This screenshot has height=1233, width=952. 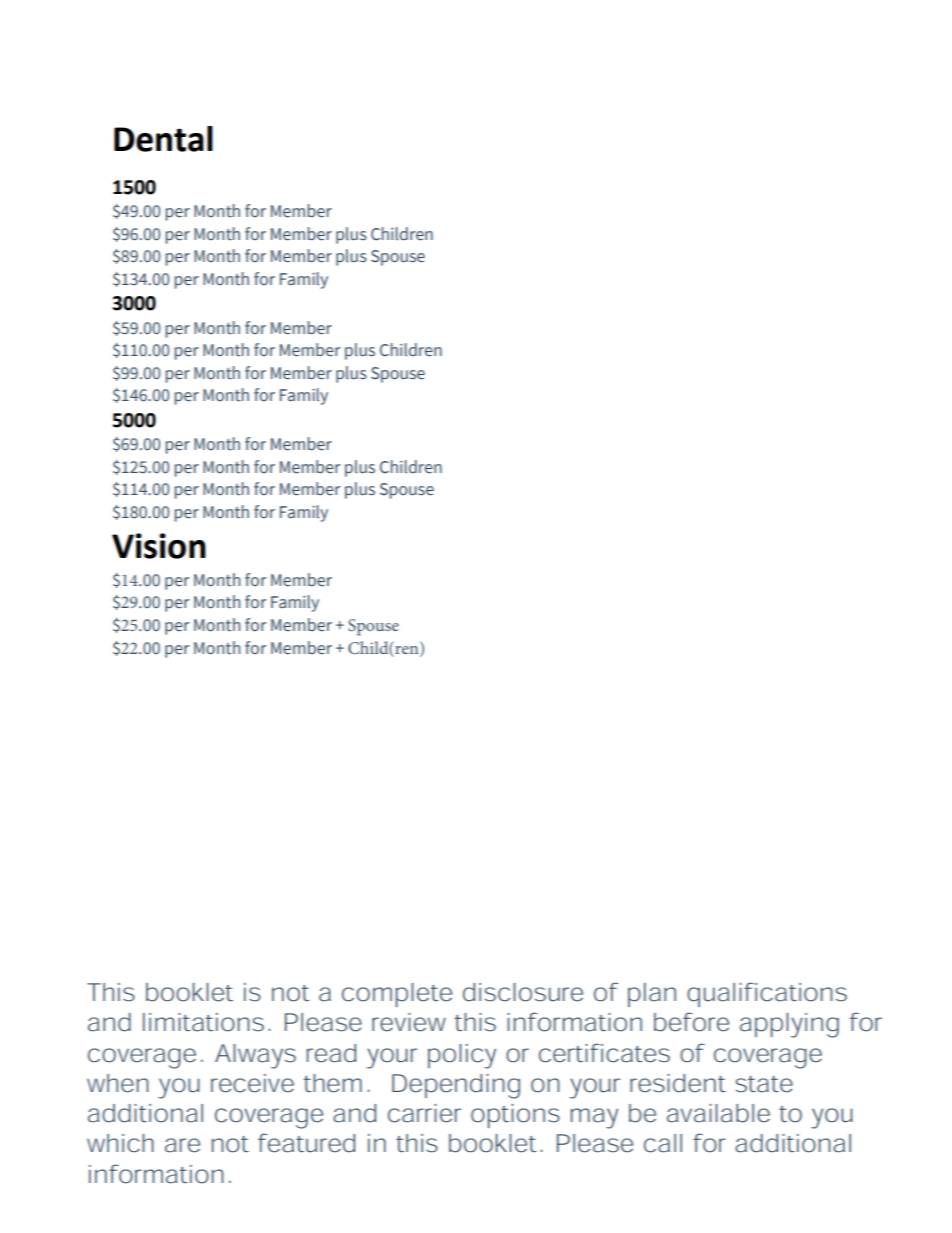 What do you see at coordinates (456, 1086) in the screenshot?
I see `Depending` at bounding box center [456, 1086].
